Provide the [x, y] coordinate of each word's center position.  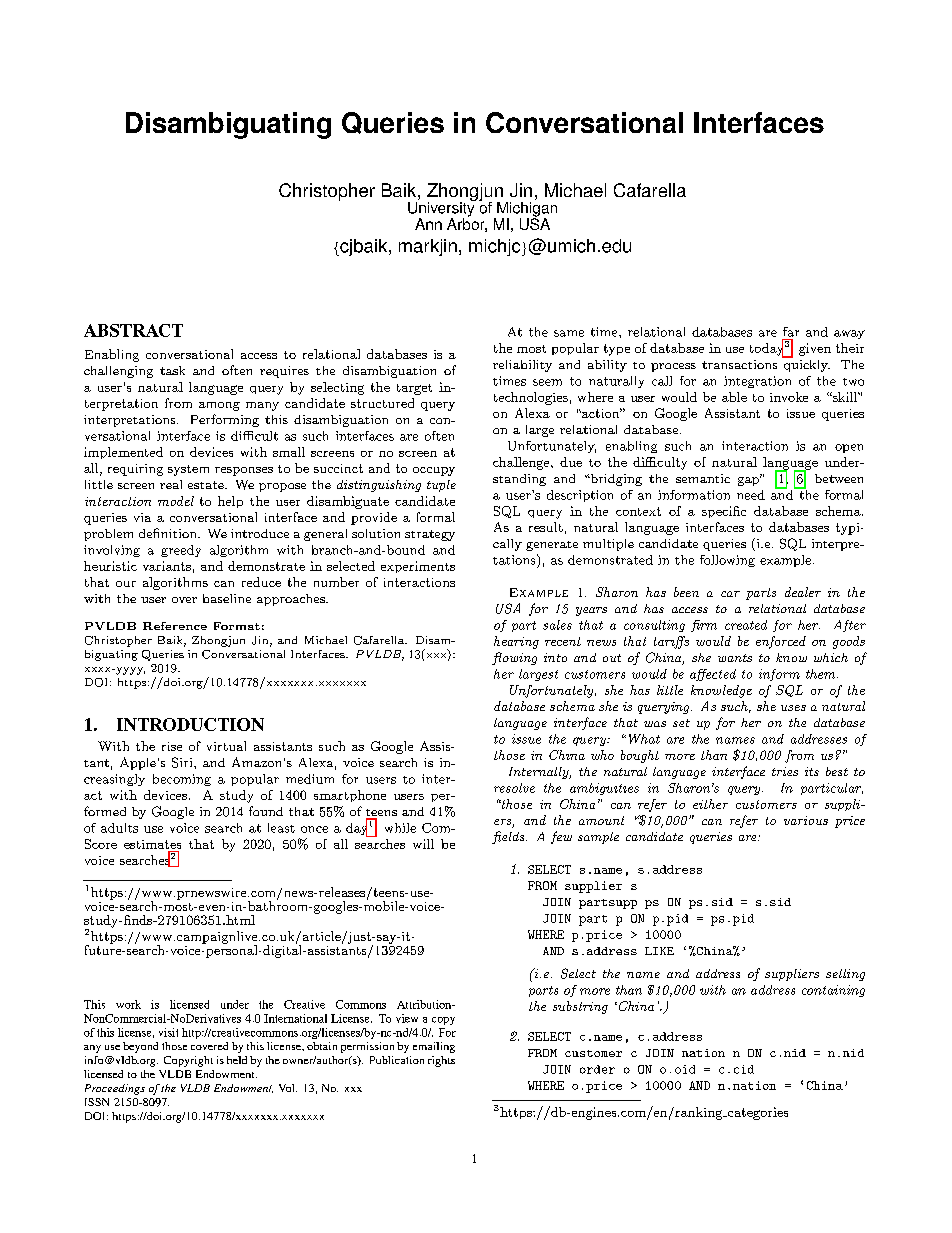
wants [735, 658]
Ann [428, 224]
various [806, 820]
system [188, 470]
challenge [522, 463]
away [849, 334]
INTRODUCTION [190, 724]
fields [509, 837]
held [237, 1060]
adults [119, 828]
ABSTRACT [133, 330]
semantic [703, 478]
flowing [514, 658]
